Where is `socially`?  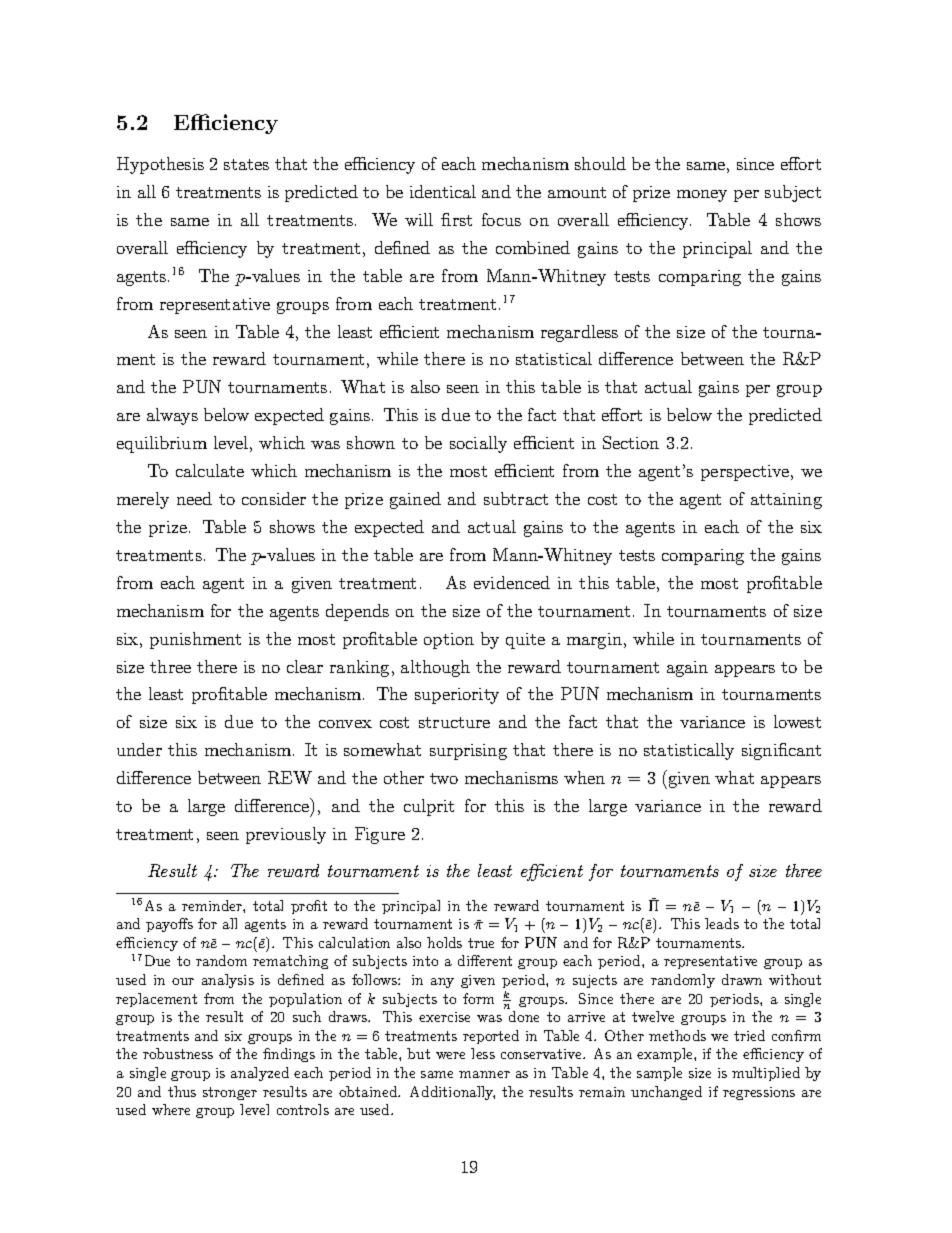 socially is located at coordinates (478, 444).
